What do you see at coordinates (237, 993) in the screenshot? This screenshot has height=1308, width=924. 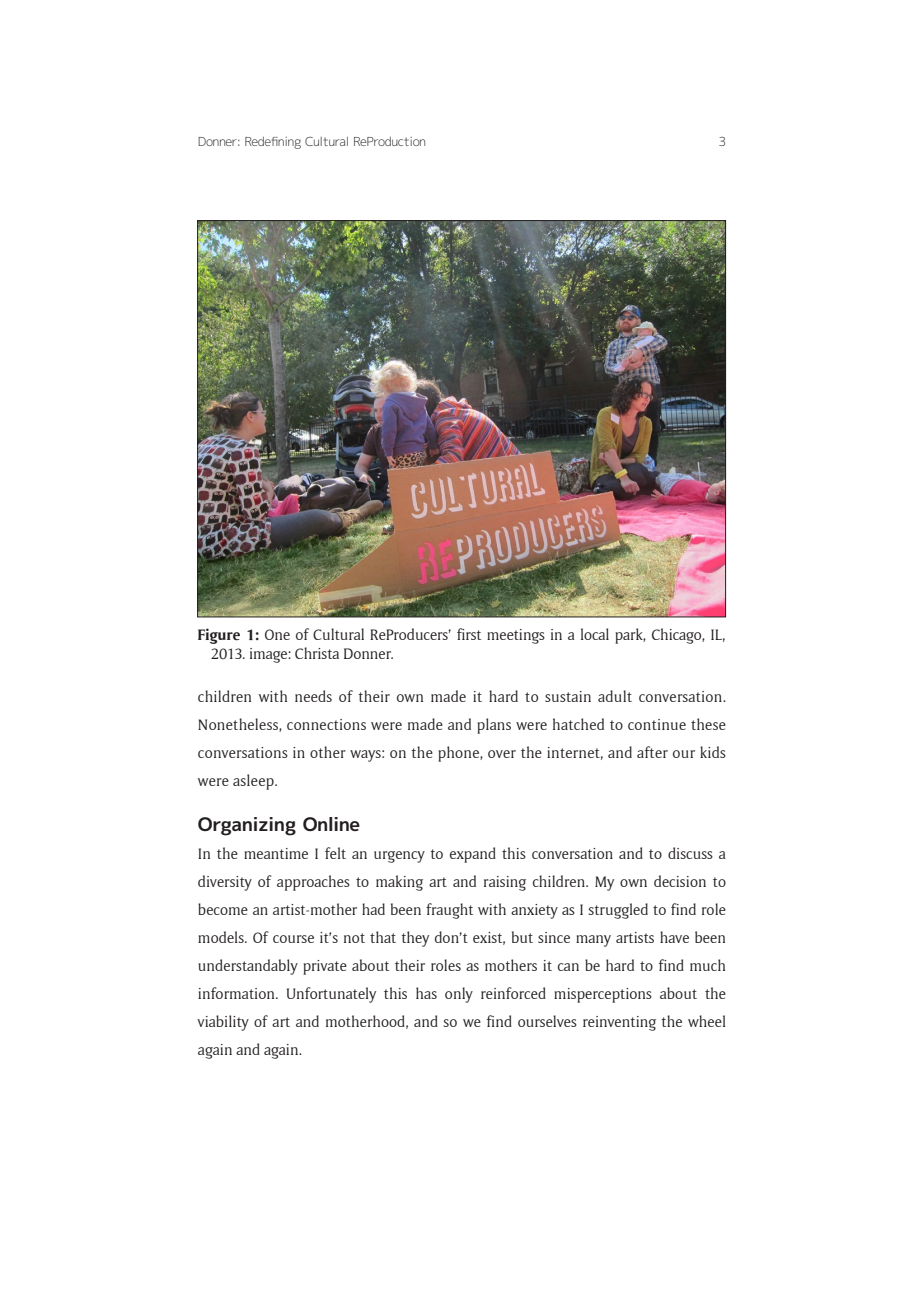 I see `information` at bounding box center [237, 993].
